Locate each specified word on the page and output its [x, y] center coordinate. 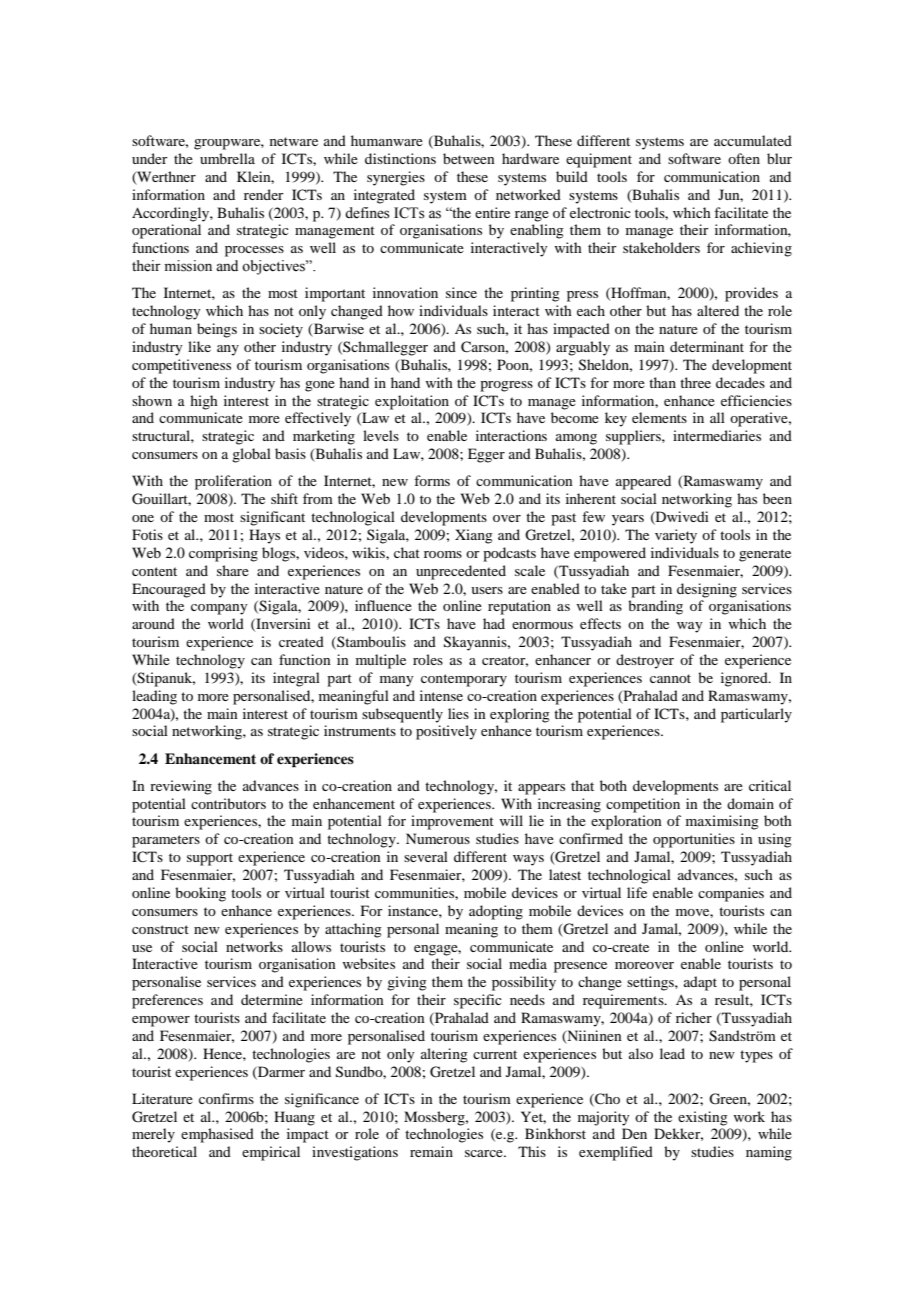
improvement [452, 822]
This [532, 1151]
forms [432, 480]
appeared [643, 482]
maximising [722, 822]
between [469, 158]
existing [703, 1118]
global [251, 455]
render [264, 194]
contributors [228, 803]
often [744, 158]
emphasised [217, 1135]
